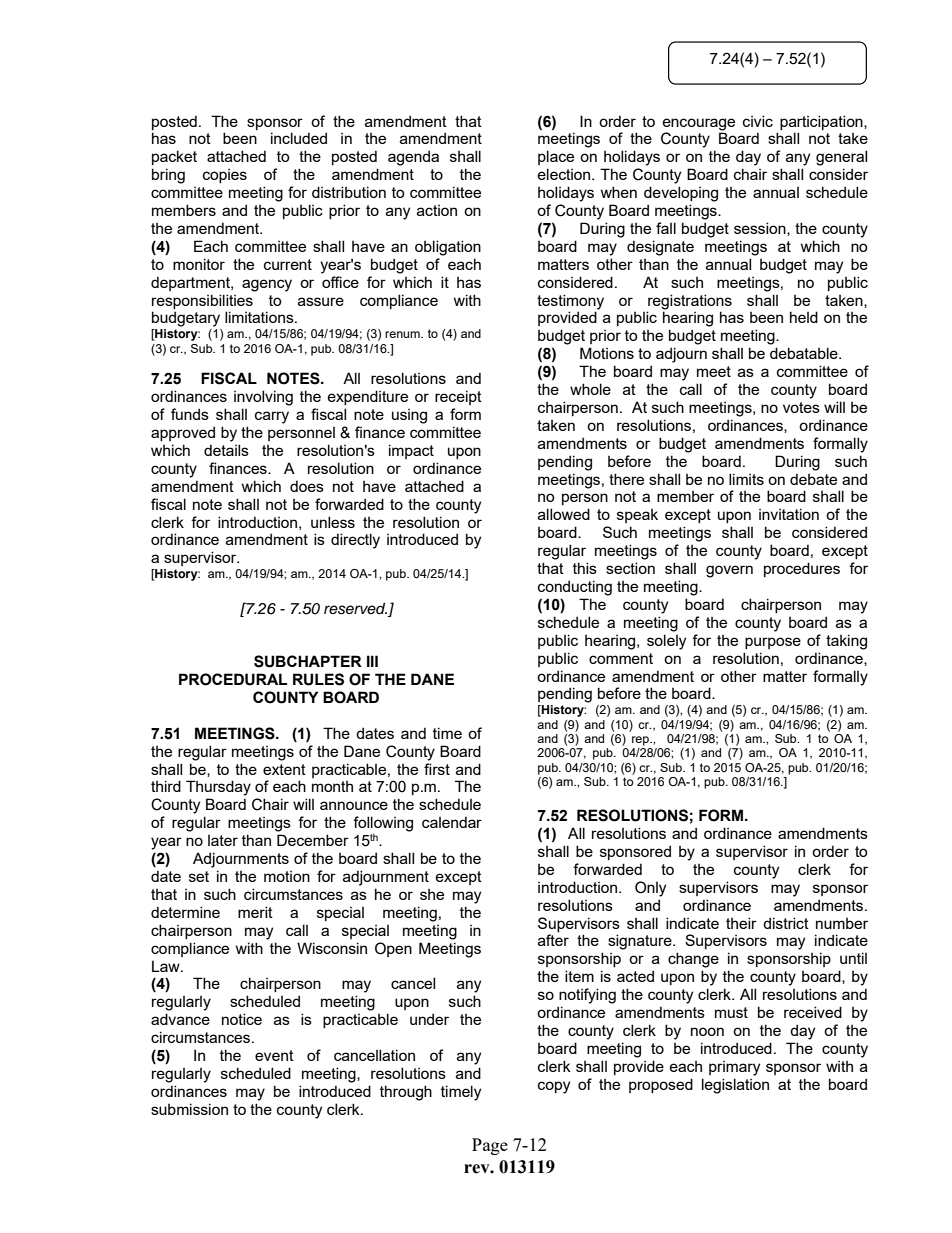 The image size is (952, 1233). I want to click on district, so click(786, 923).
